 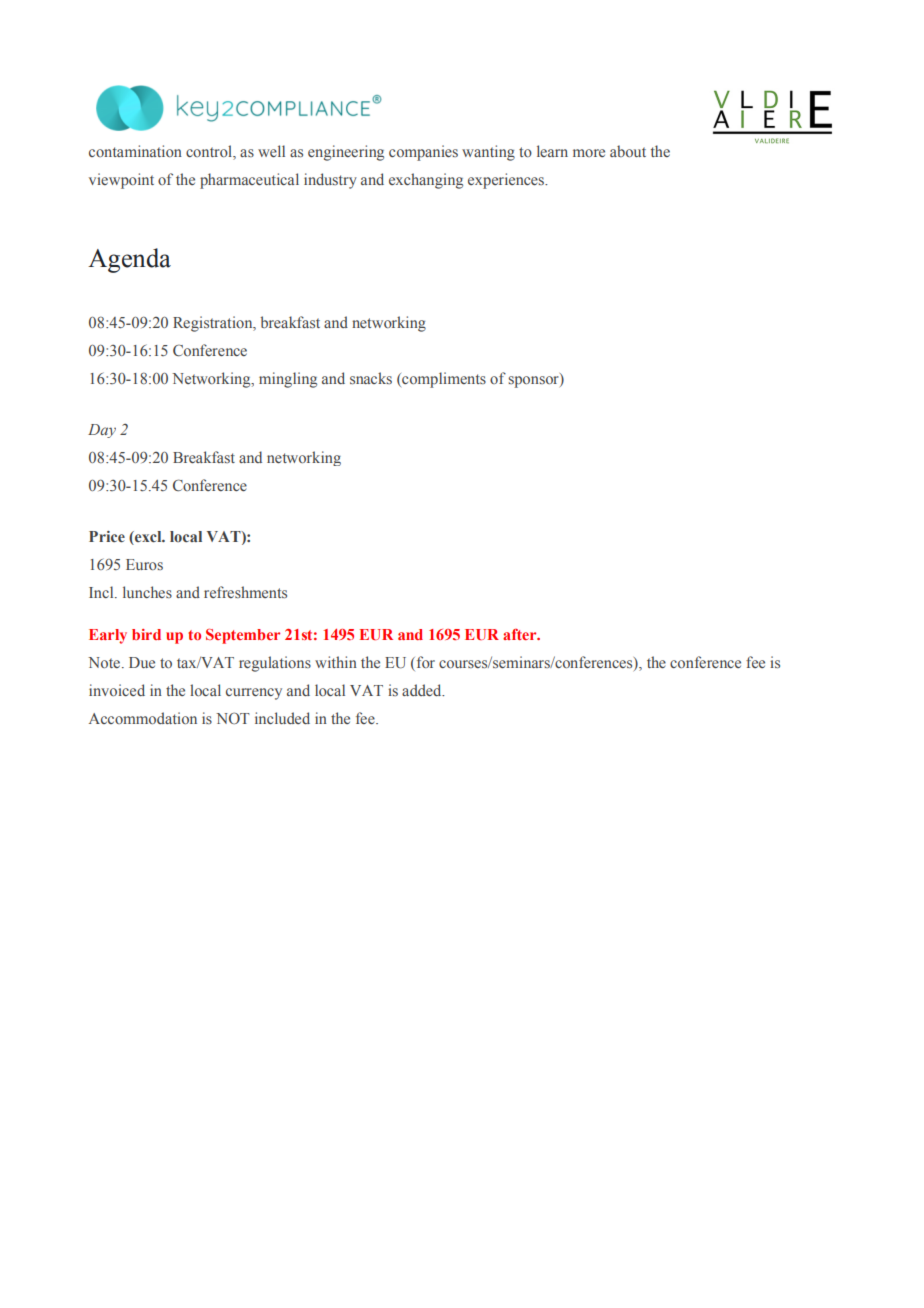 I want to click on Day, so click(x=102, y=431).
